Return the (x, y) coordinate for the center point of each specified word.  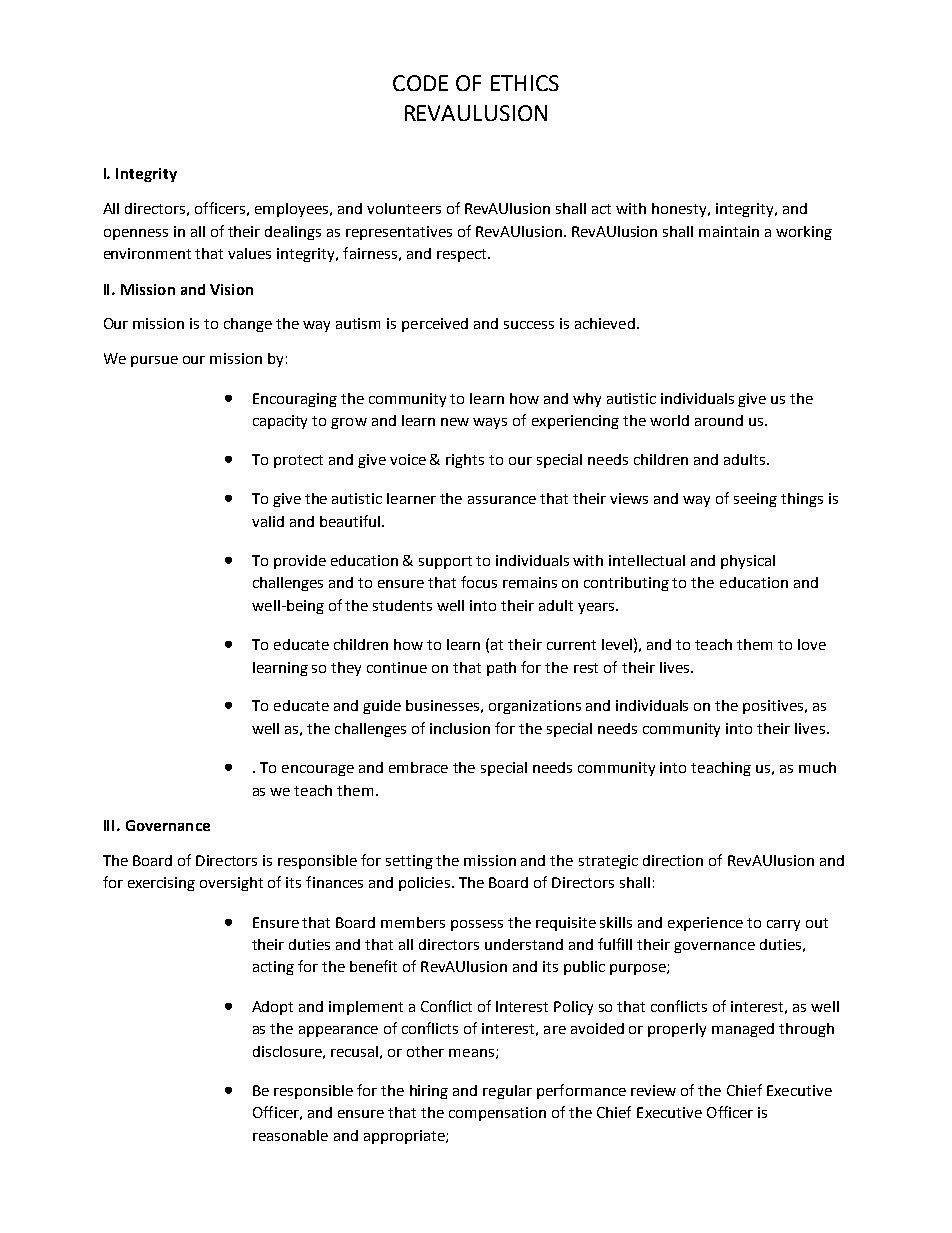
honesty (680, 210)
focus (479, 582)
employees (293, 210)
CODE (420, 83)
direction (673, 860)
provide (300, 562)
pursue (154, 361)
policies (424, 884)
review (653, 1090)
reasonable (290, 1135)
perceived (435, 325)
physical (748, 562)
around (719, 420)
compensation (497, 1114)
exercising (161, 884)
